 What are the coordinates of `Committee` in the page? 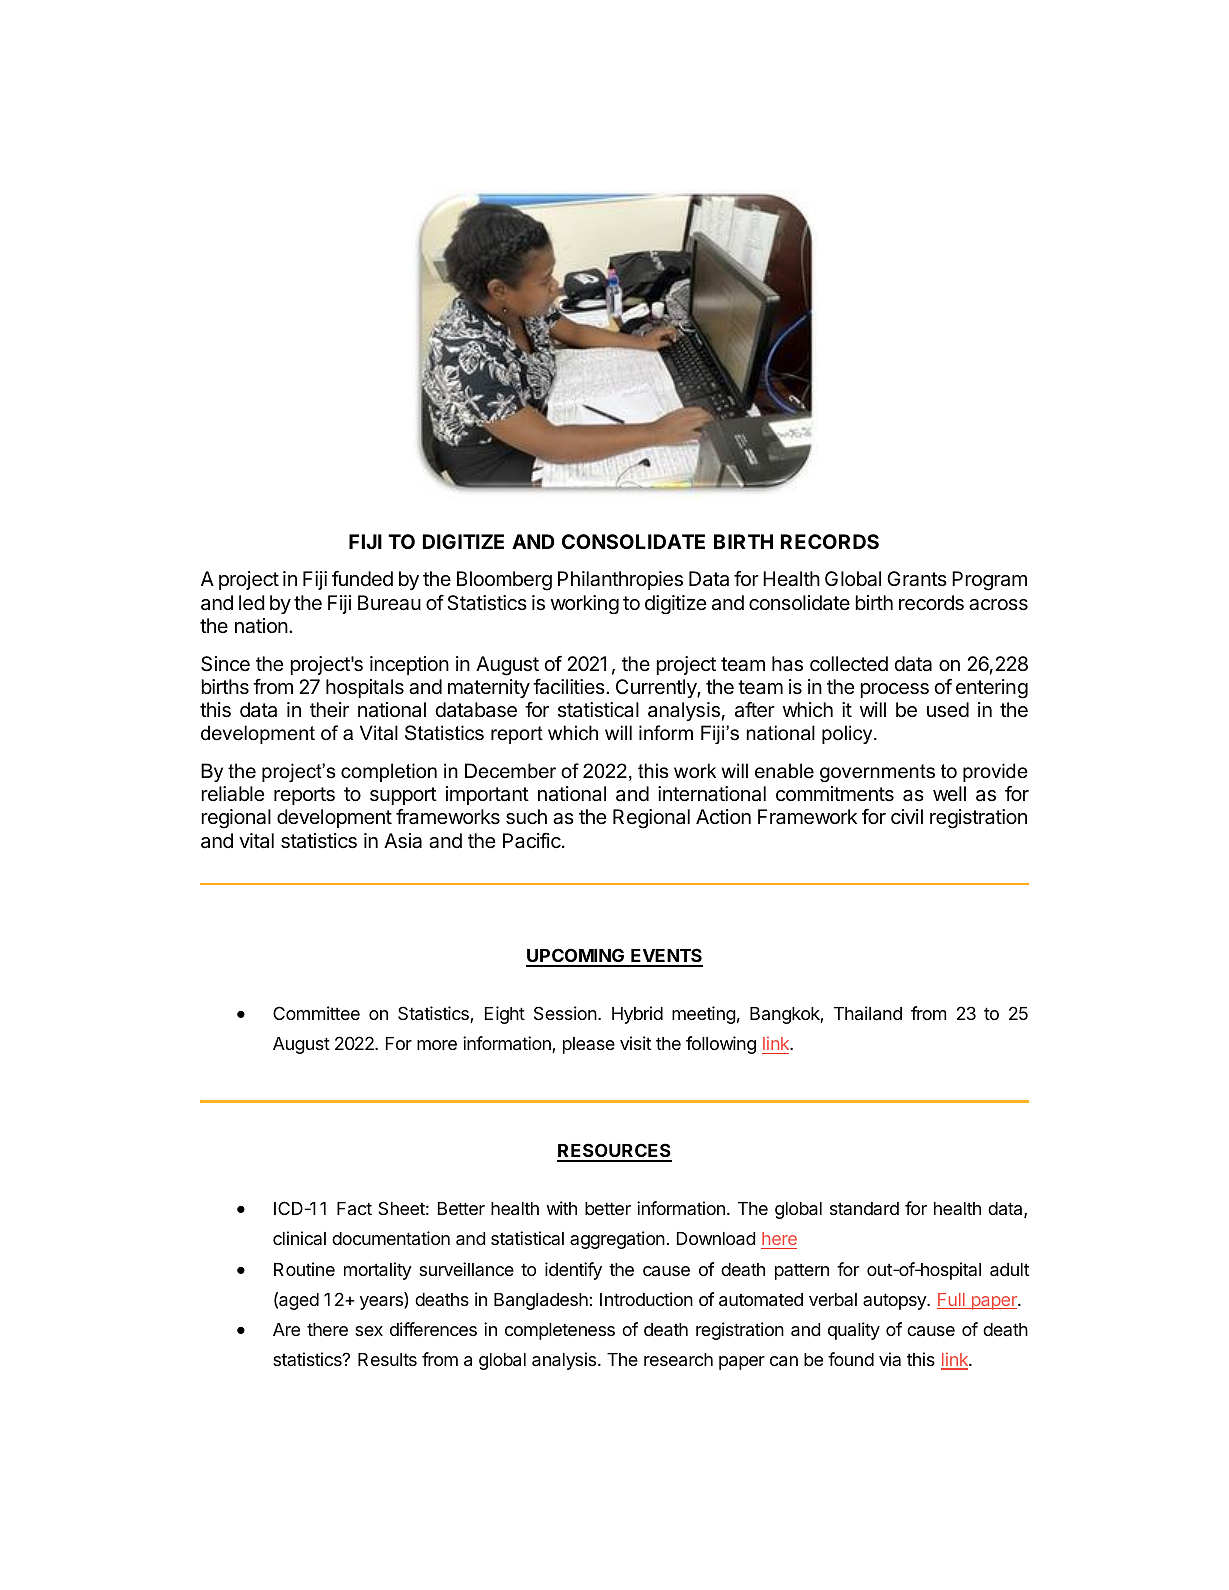 It's located at (316, 1013).
